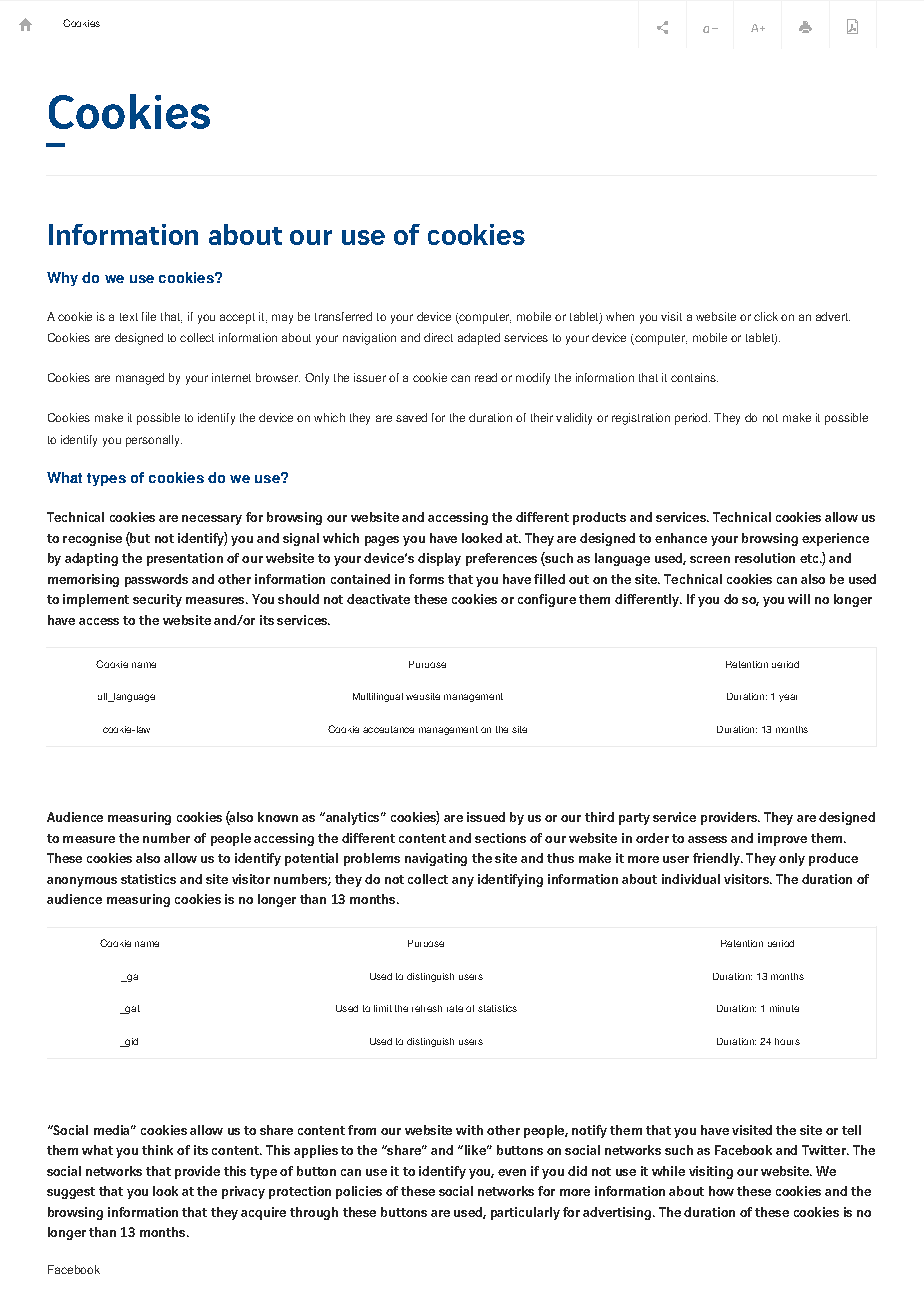 This screenshot has height=1308, width=924. I want to click on display, so click(439, 559).
